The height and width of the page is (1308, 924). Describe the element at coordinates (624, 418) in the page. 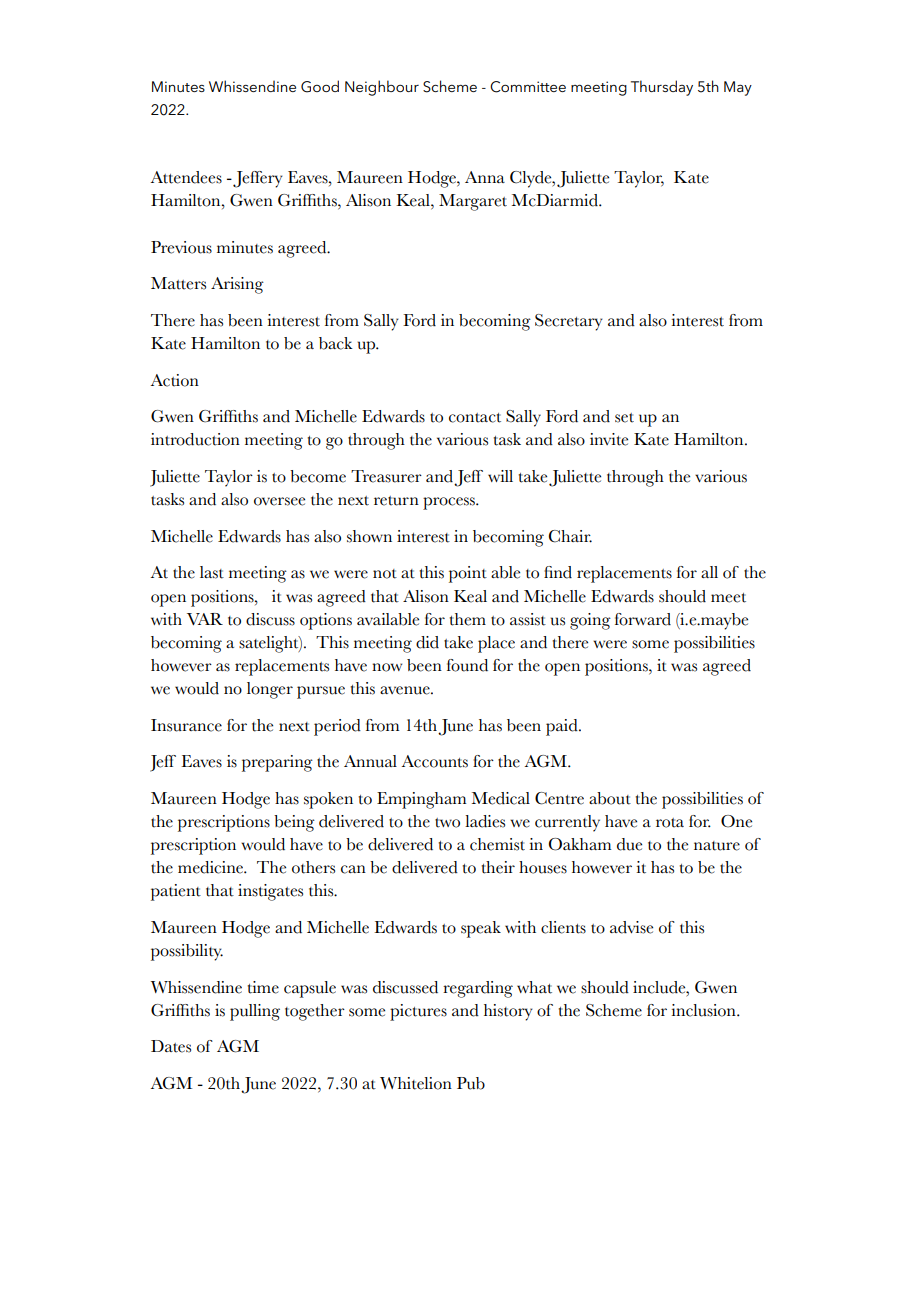

I see `set` at that location.
